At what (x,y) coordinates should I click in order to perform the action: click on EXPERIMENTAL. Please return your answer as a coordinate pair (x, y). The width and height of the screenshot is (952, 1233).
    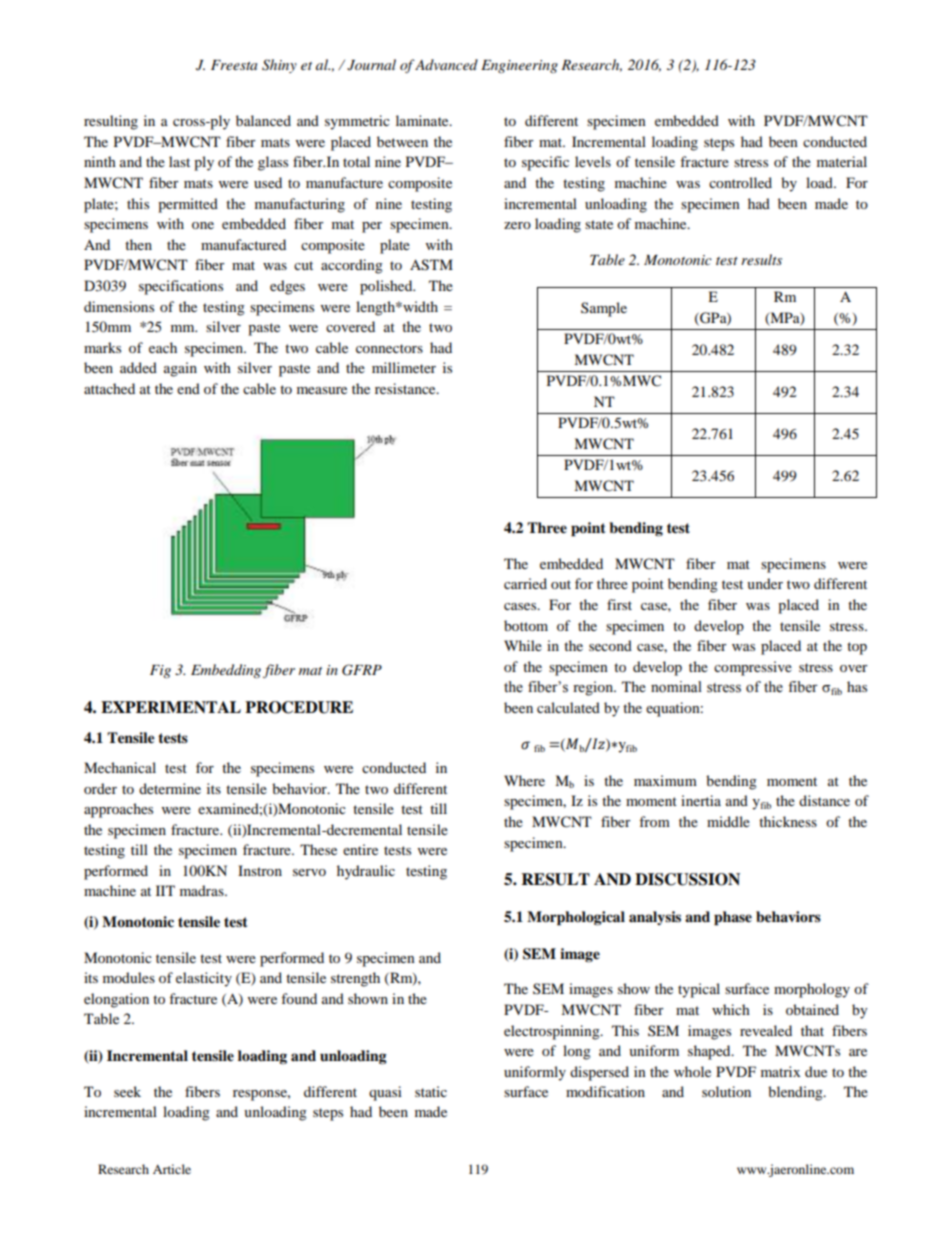
    Looking at the image, I should click on (171, 707).
